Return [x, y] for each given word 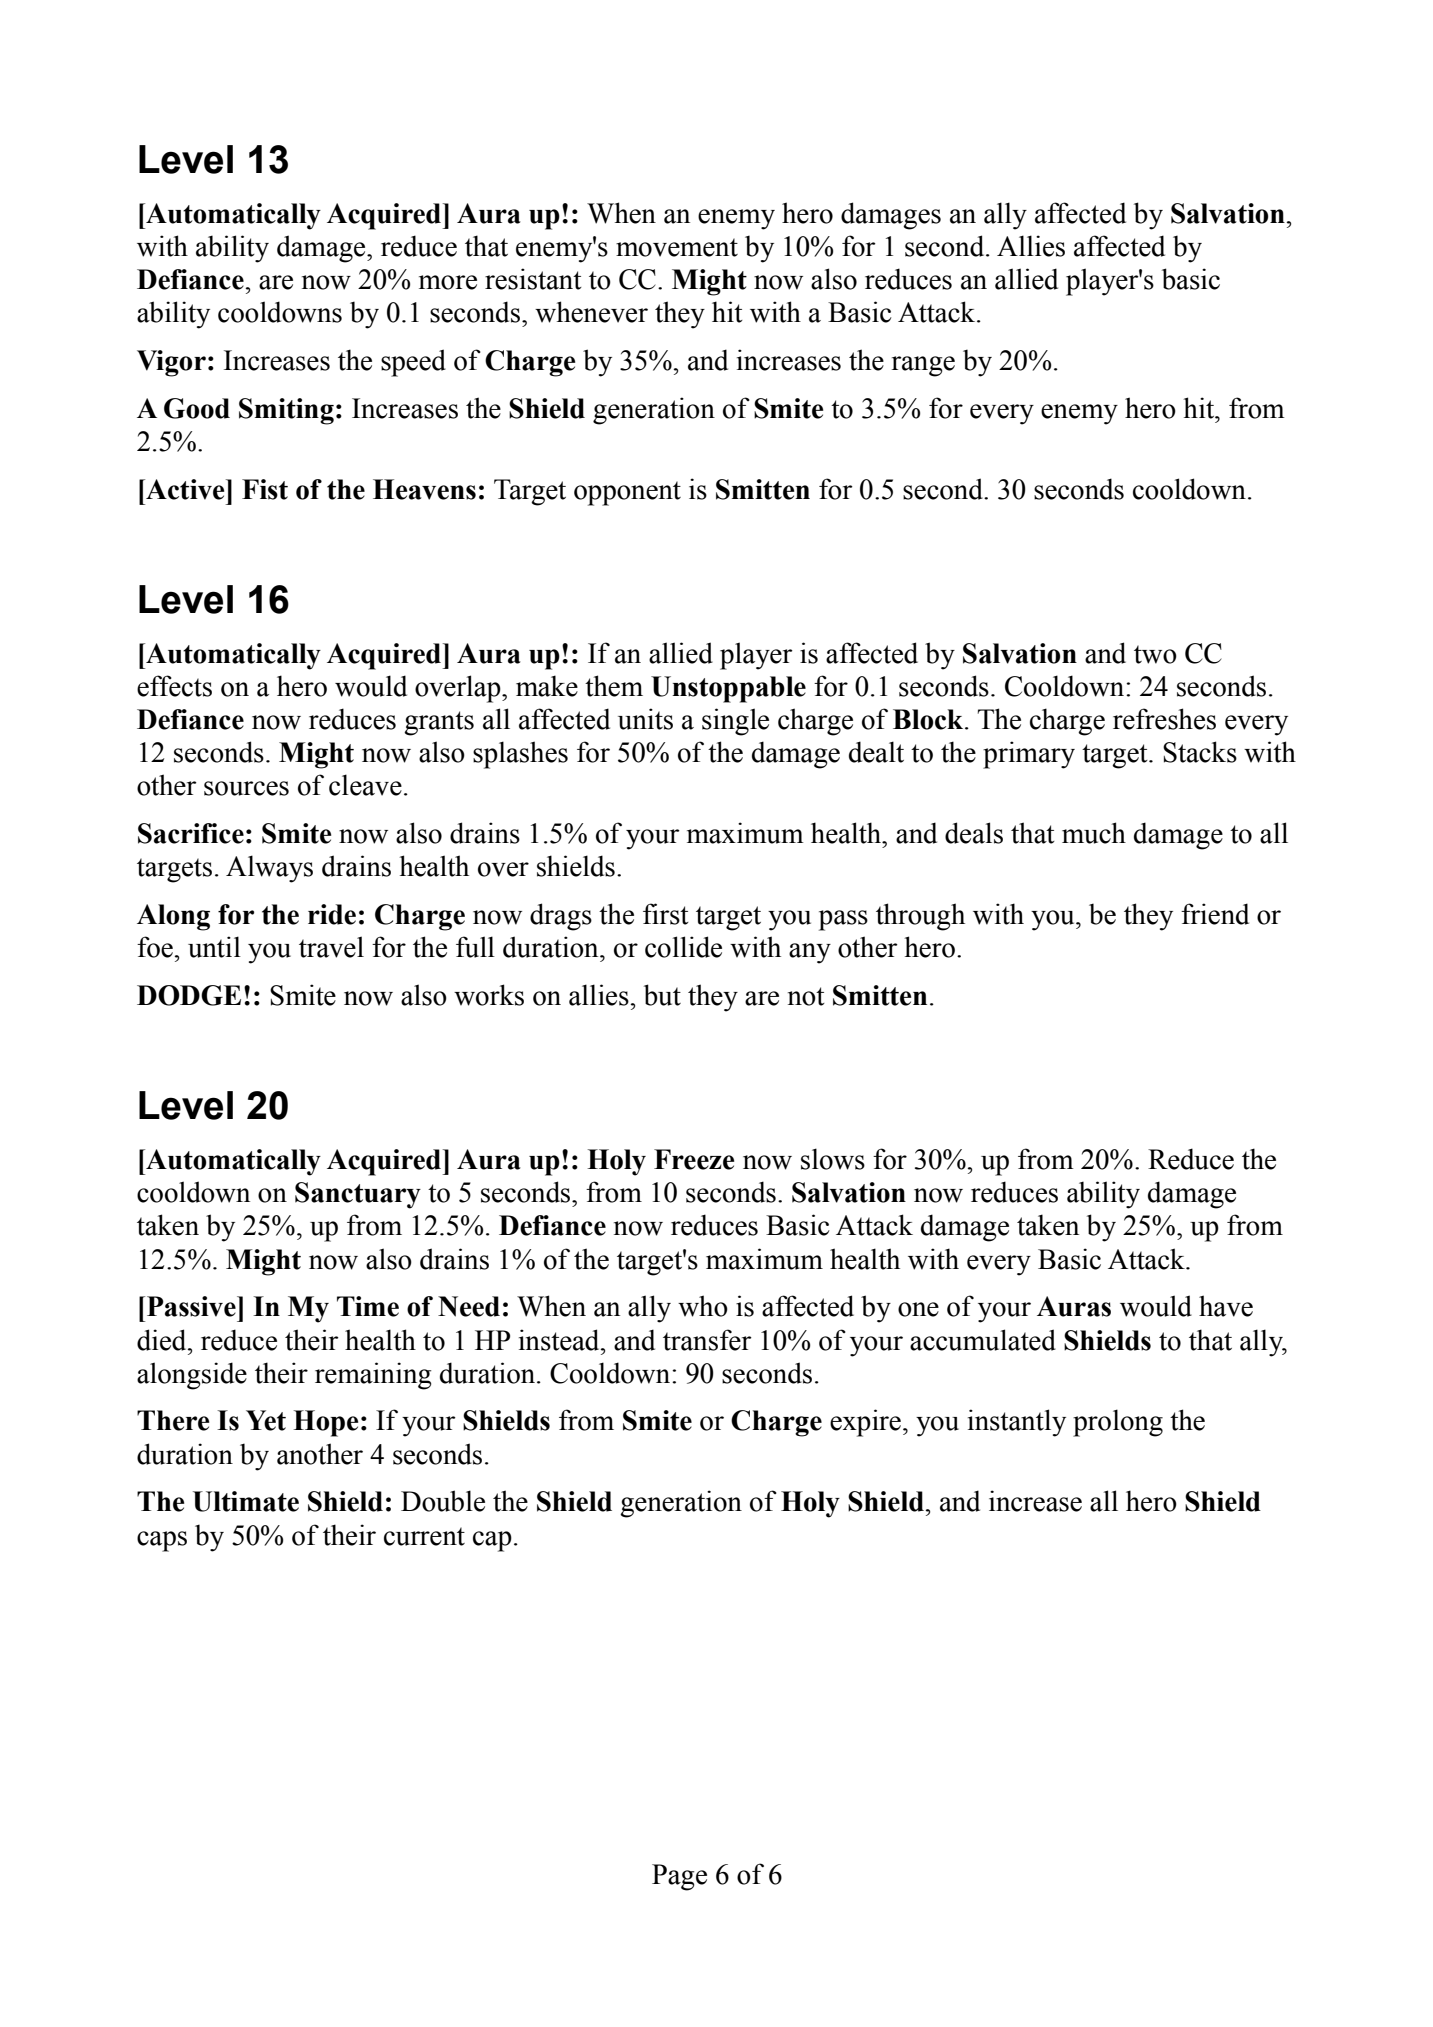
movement [677, 247]
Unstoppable [728, 689]
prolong [1118, 1423]
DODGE [189, 995]
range [923, 366]
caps [162, 1541]
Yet [266, 1420]
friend [1215, 914]
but [662, 995]
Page [679, 1877]
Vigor [171, 363]
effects [174, 686]
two [1155, 654]
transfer [707, 1340]
